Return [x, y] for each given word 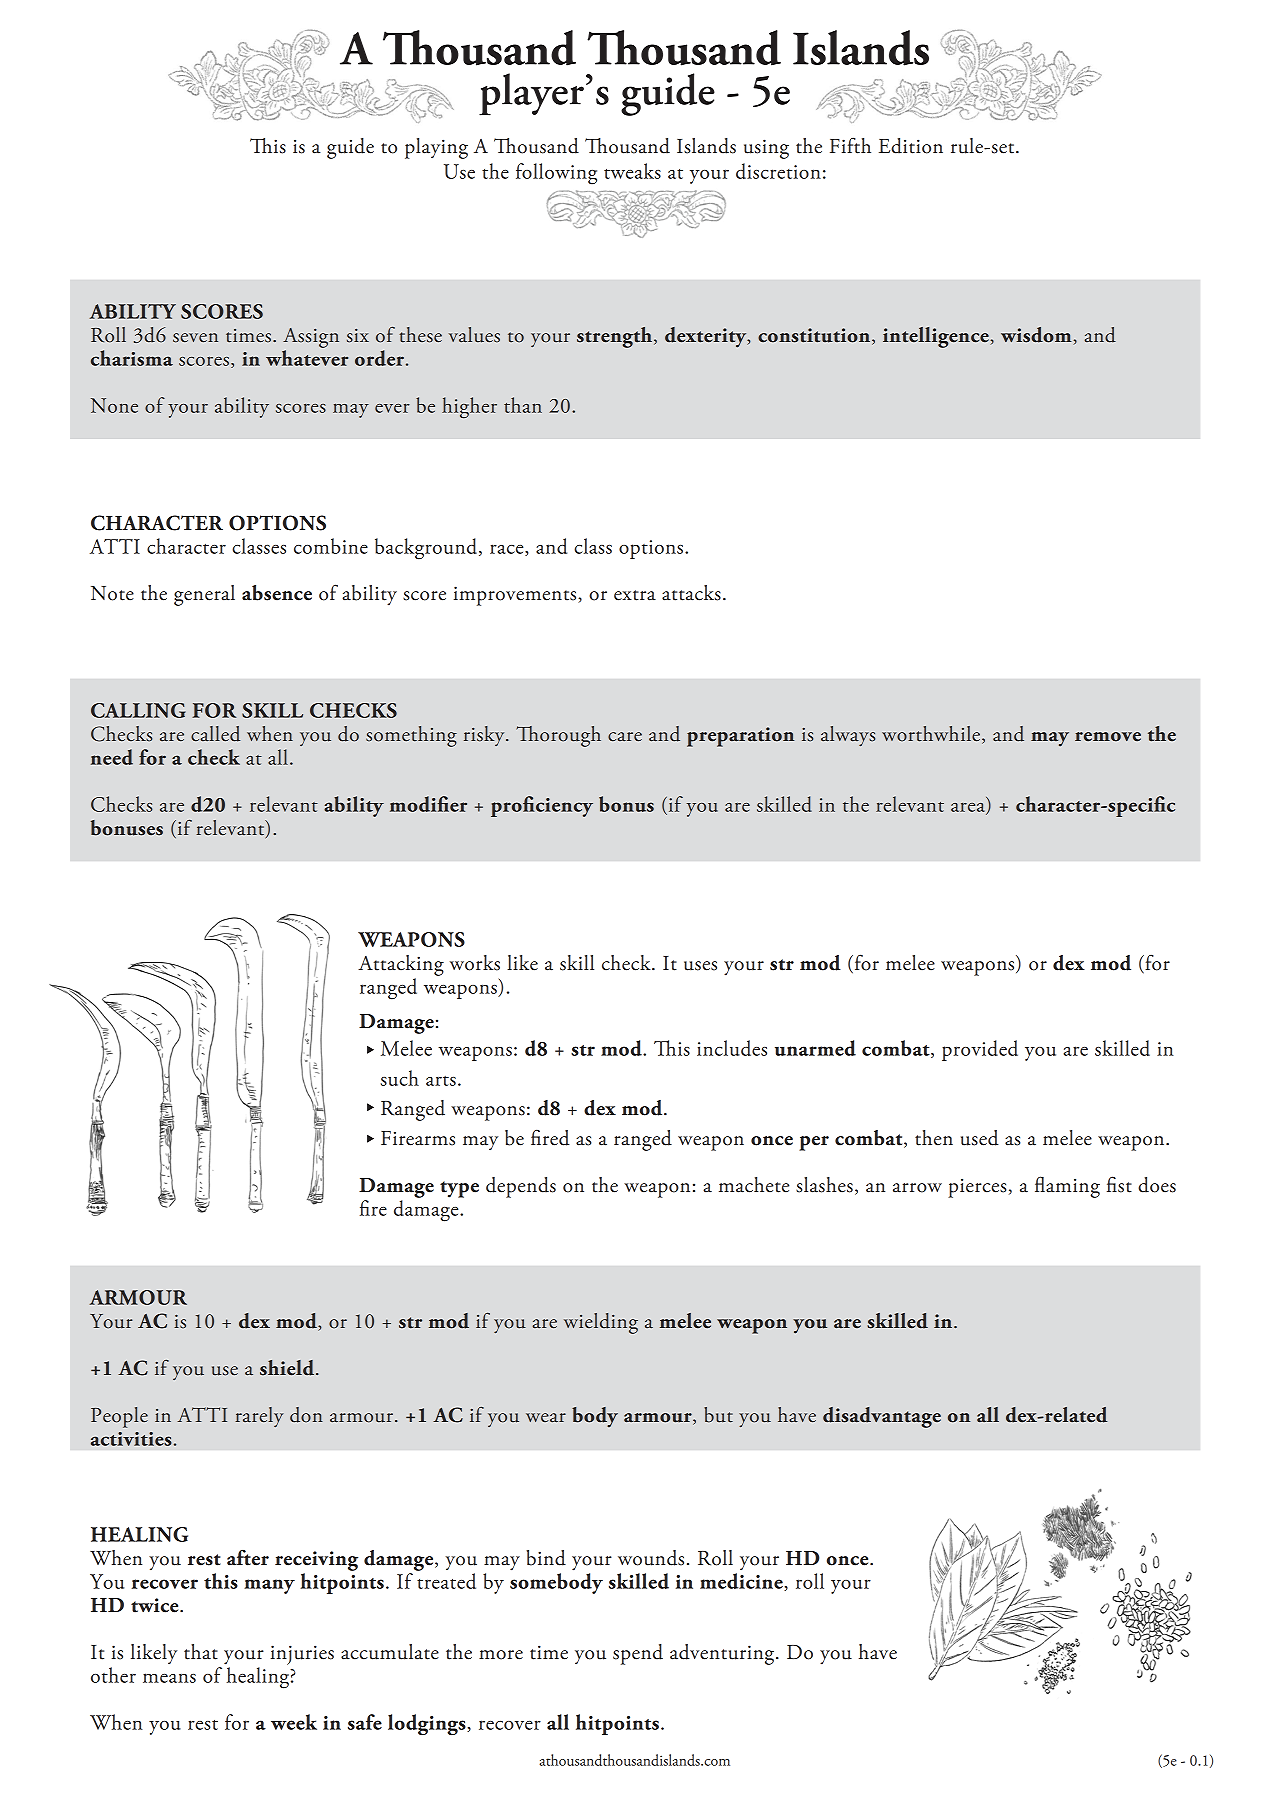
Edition [911, 146]
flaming [1067, 1187]
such [400, 1078]
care [625, 737]
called [215, 734]
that [201, 1652]
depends [521, 1187]
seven [195, 338]
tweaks [632, 171]
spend [638, 1654]
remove [1108, 737]
